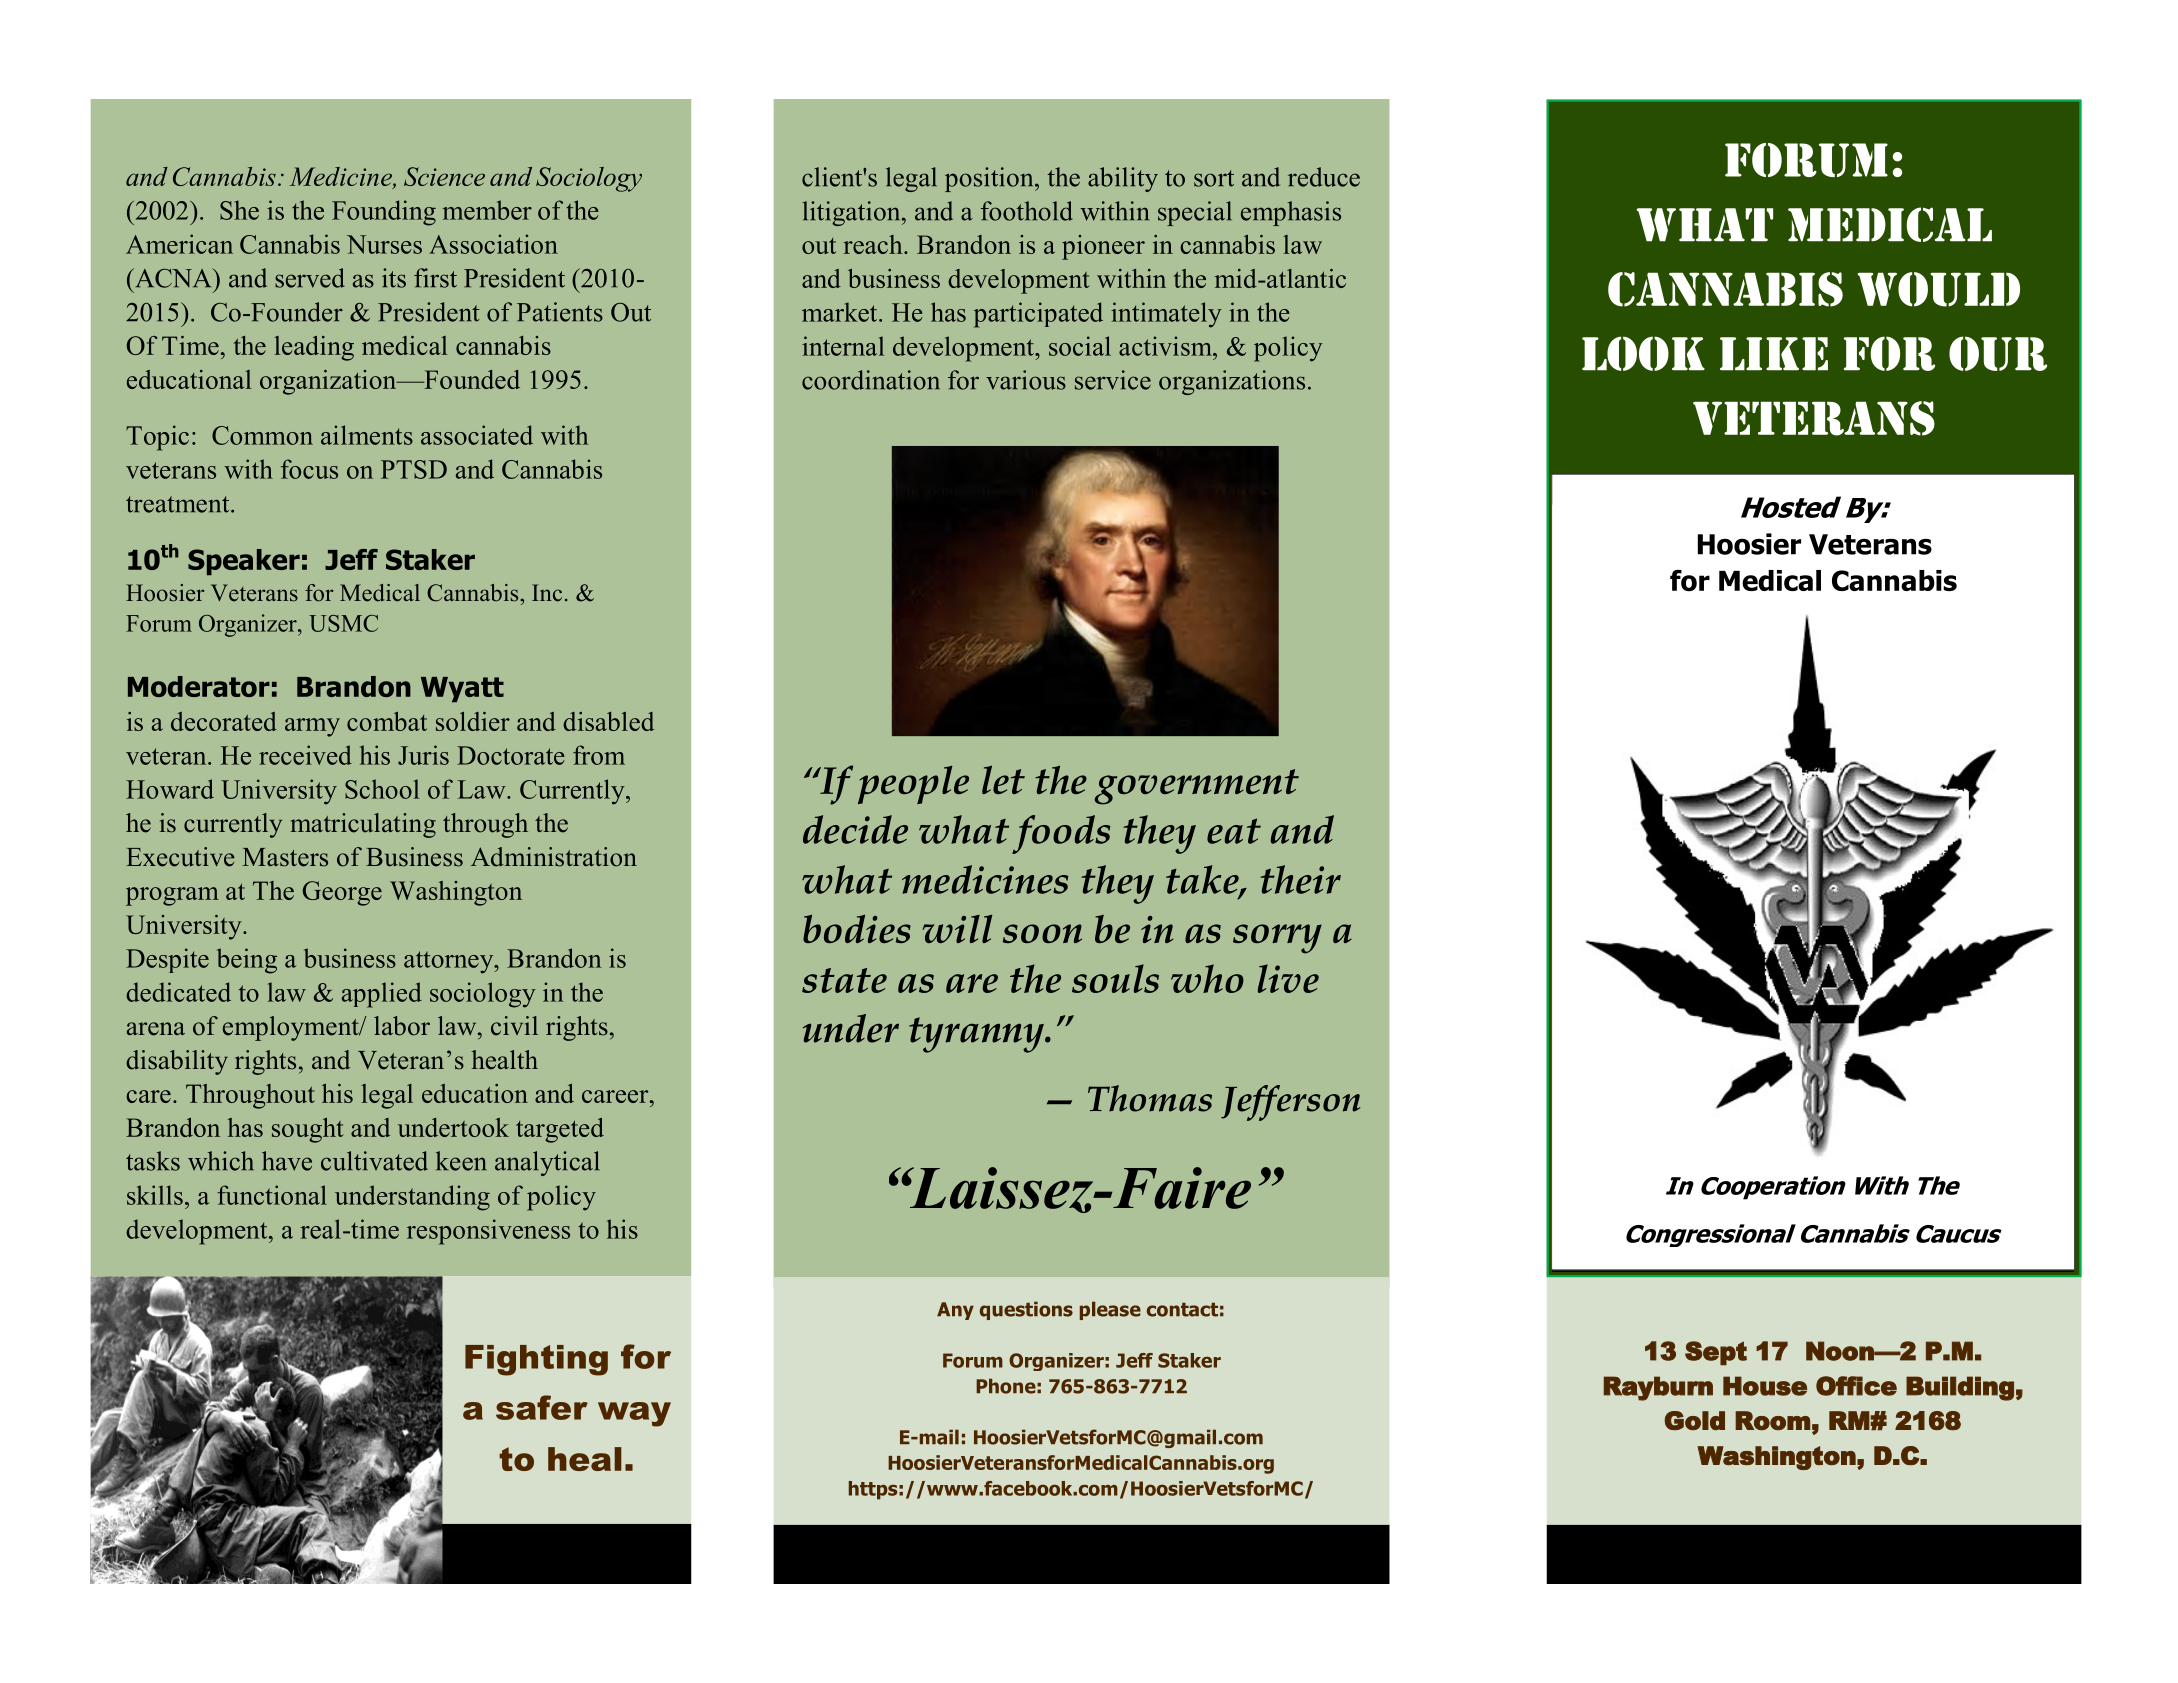 The height and width of the page is (1683, 2178). I want to click on House, so click(1765, 1386).
